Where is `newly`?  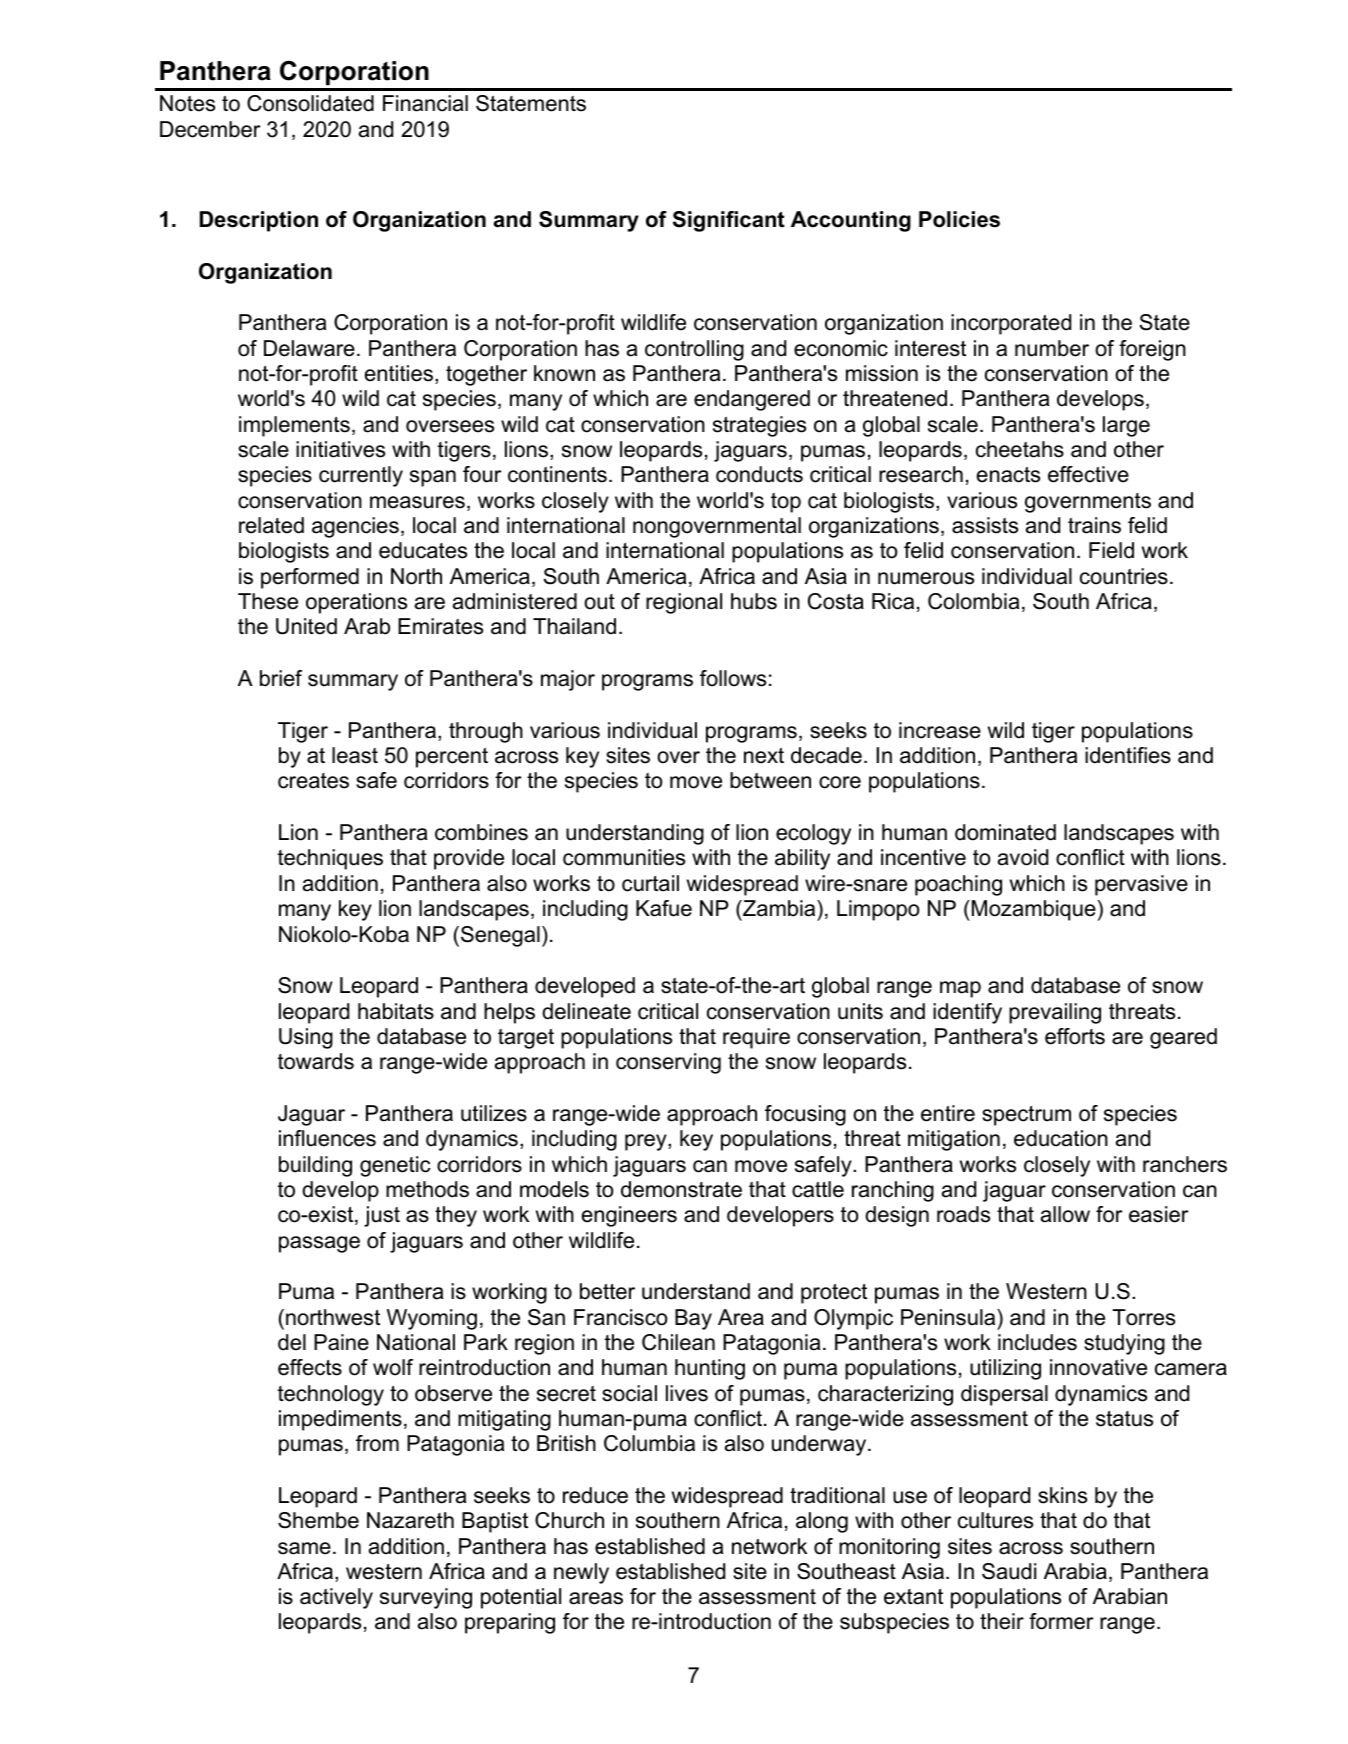
newly is located at coordinates (581, 1573).
